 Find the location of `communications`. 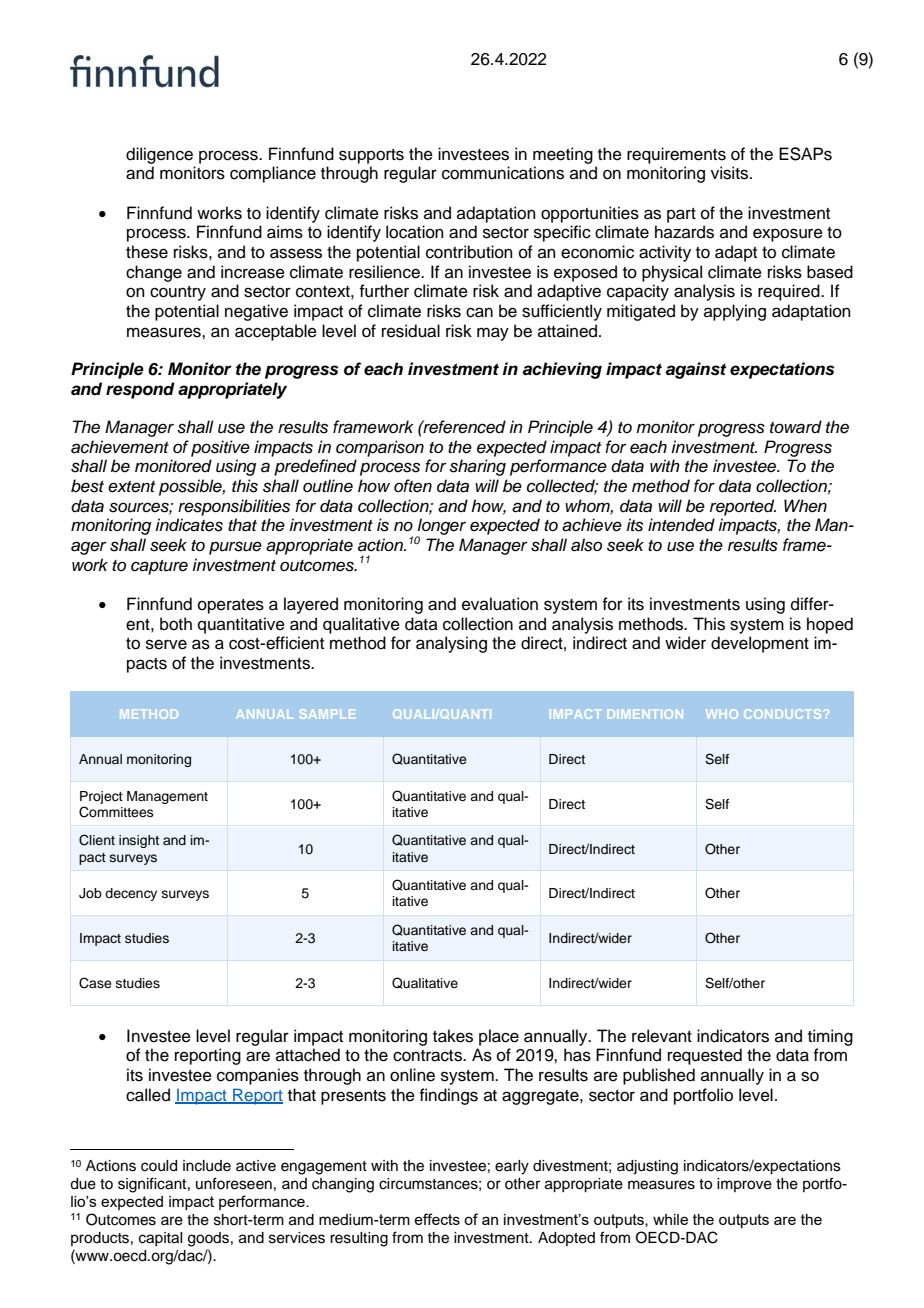

communications is located at coordinates (503, 173).
